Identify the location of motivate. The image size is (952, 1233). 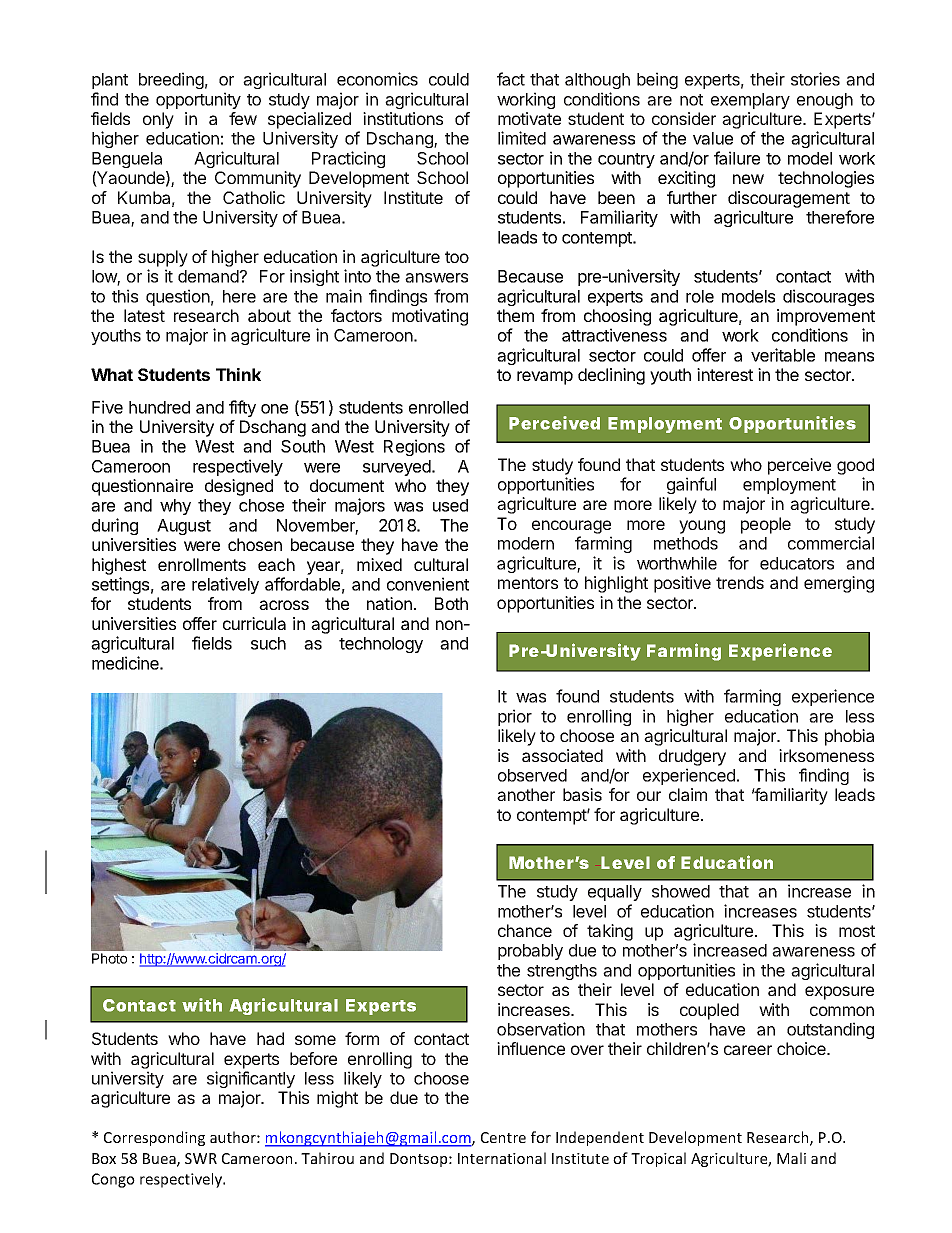
(529, 118).
